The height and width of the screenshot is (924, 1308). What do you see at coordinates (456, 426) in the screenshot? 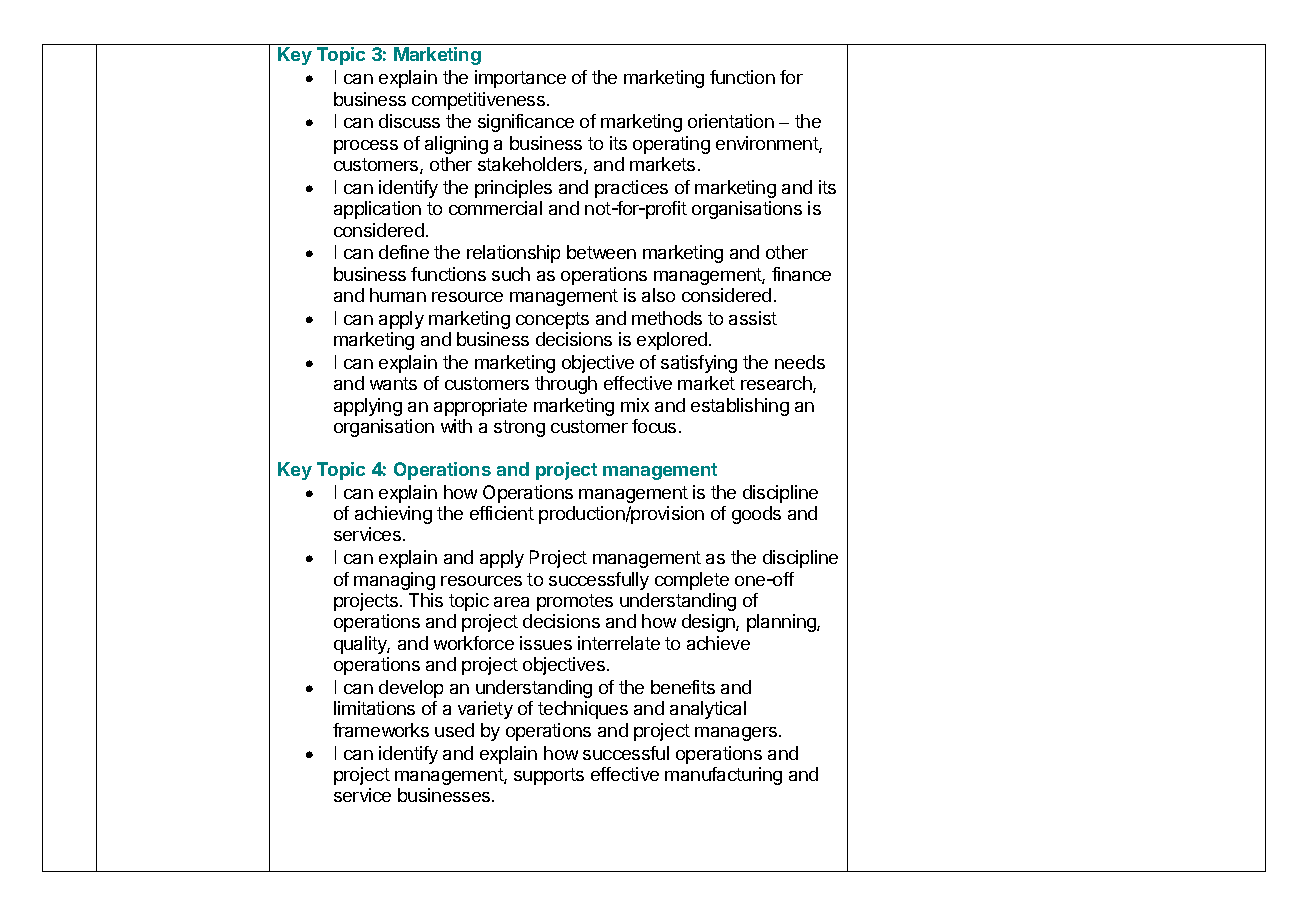
I see `with` at bounding box center [456, 426].
